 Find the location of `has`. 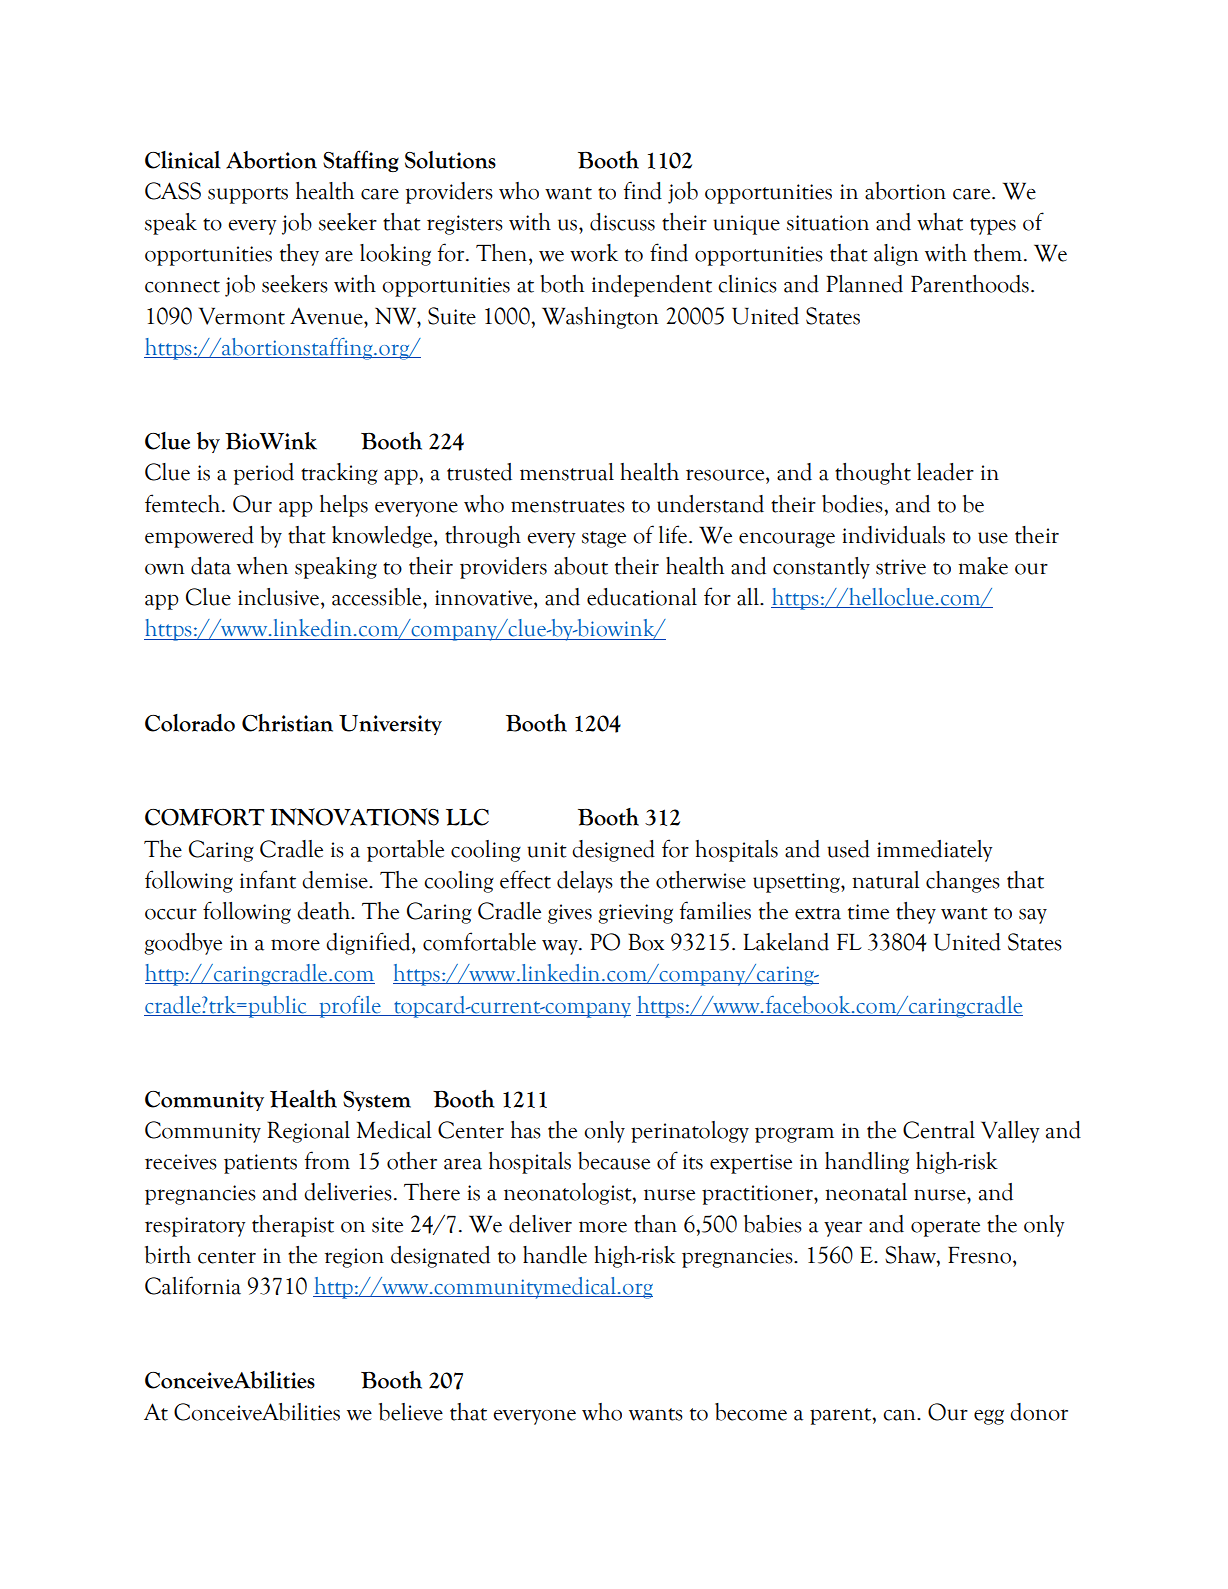

has is located at coordinates (526, 1130).
